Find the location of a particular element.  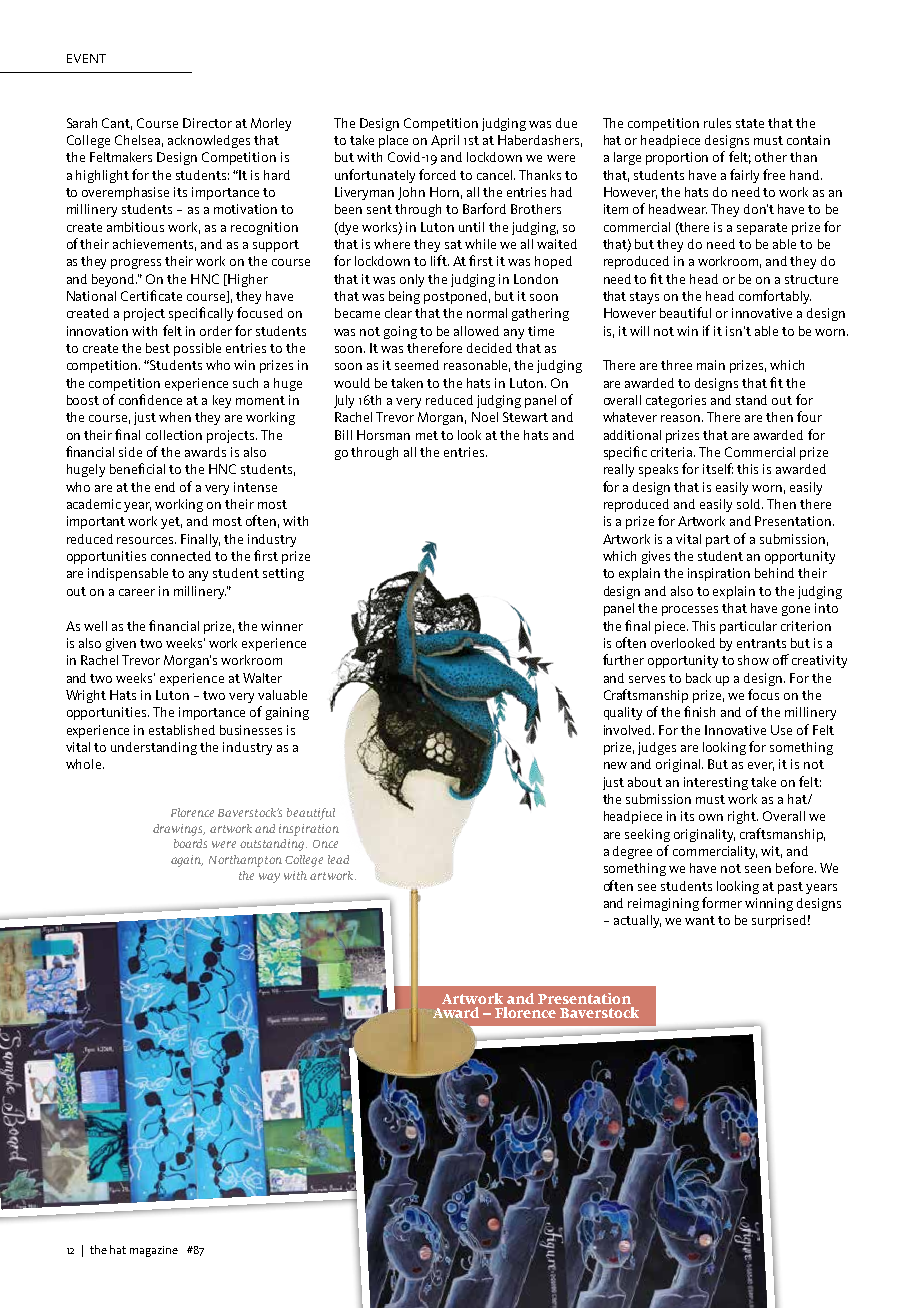

magazine is located at coordinates (154, 1251).
